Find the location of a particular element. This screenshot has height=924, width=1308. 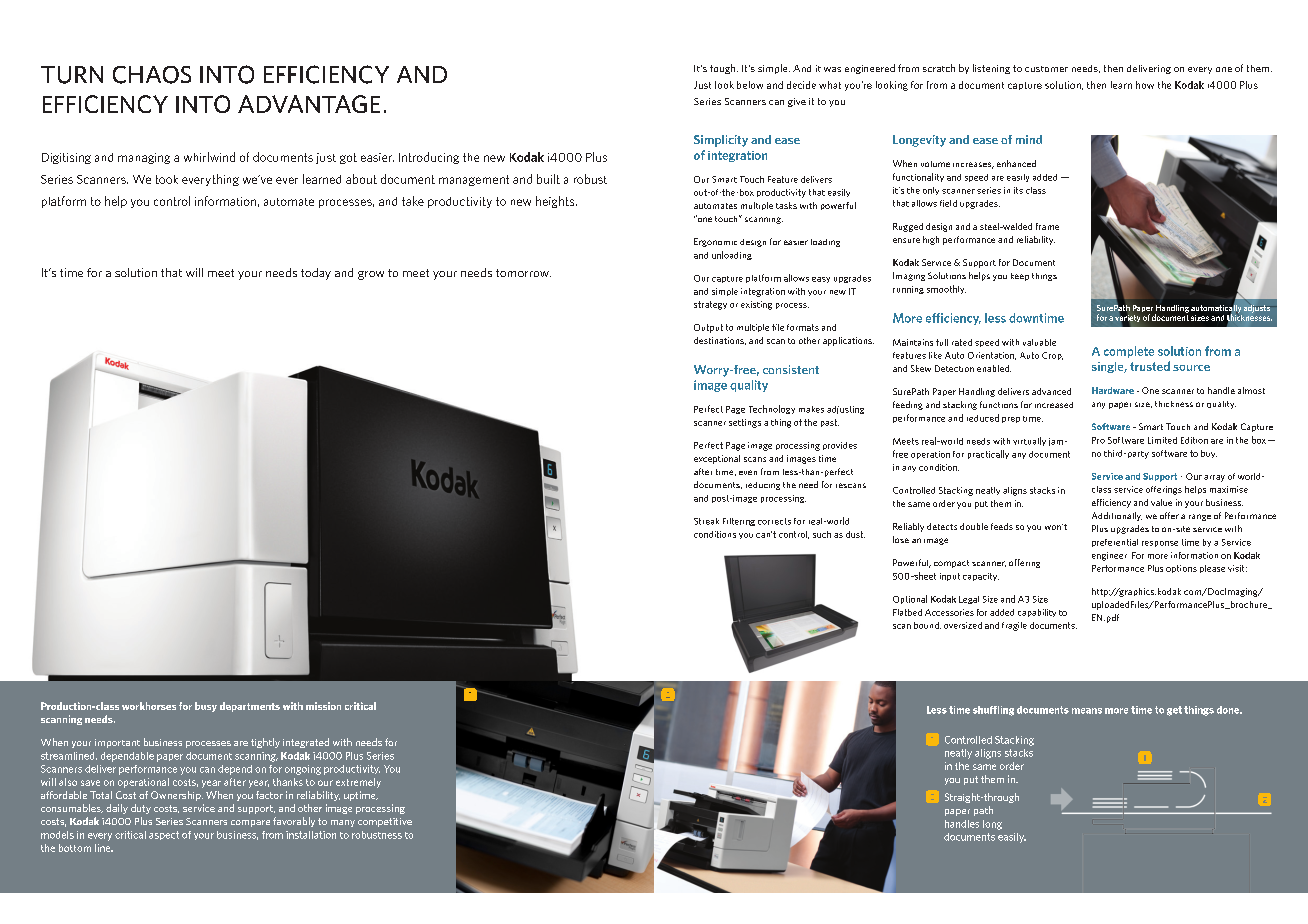

CHAOS is located at coordinates (152, 75).
